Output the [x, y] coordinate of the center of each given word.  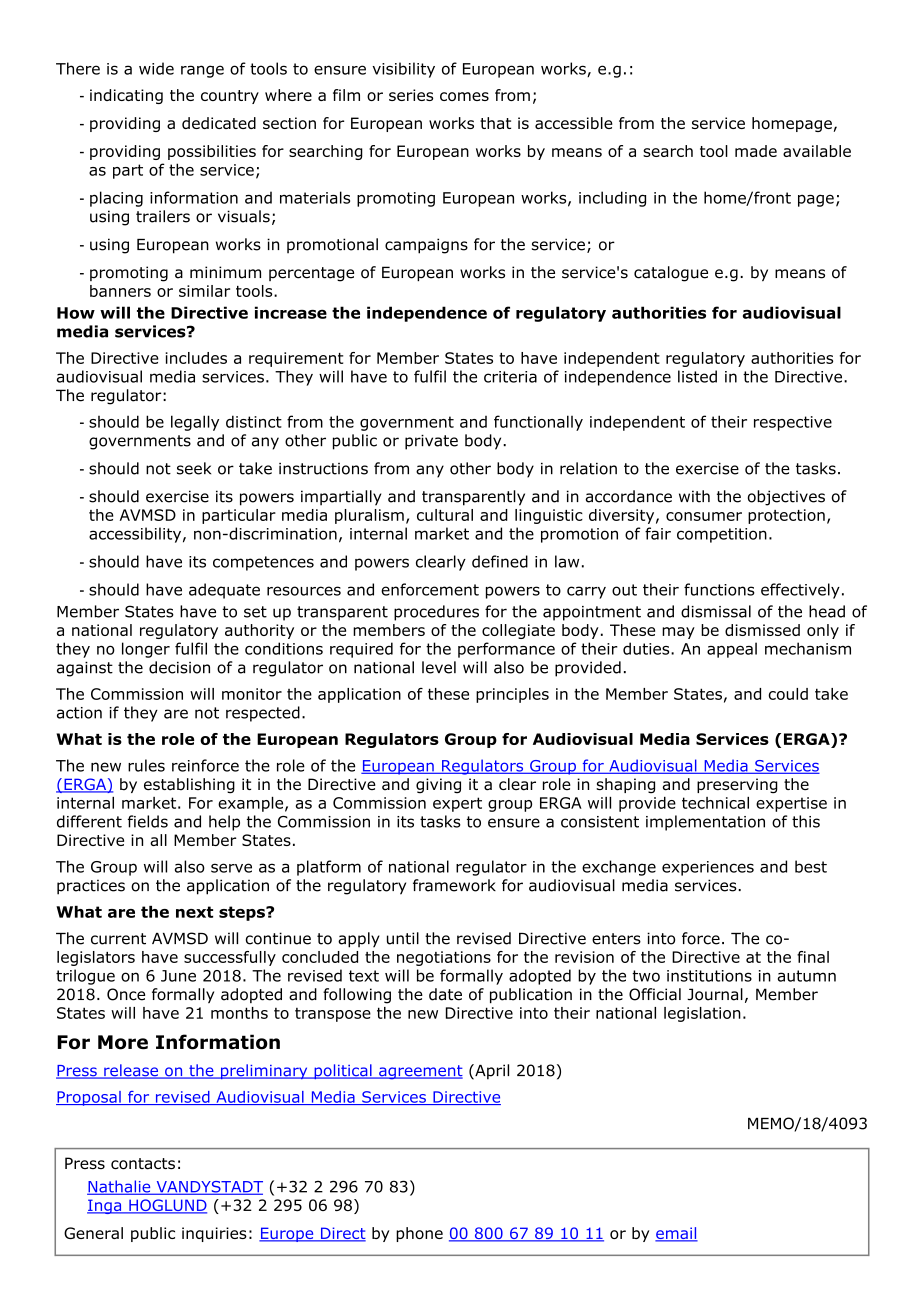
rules [146, 765]
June [178, 976]
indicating [126, 96]
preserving [737, 786]
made [756, 151]
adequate [224, 591]
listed [697, 376]
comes [464, 96]
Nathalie [120, 1187]
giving [438, 786]
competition [722, 535]
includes [196, 358]
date [445, 994]
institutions [709, 976]
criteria [510, 377]
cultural [445, 515]
